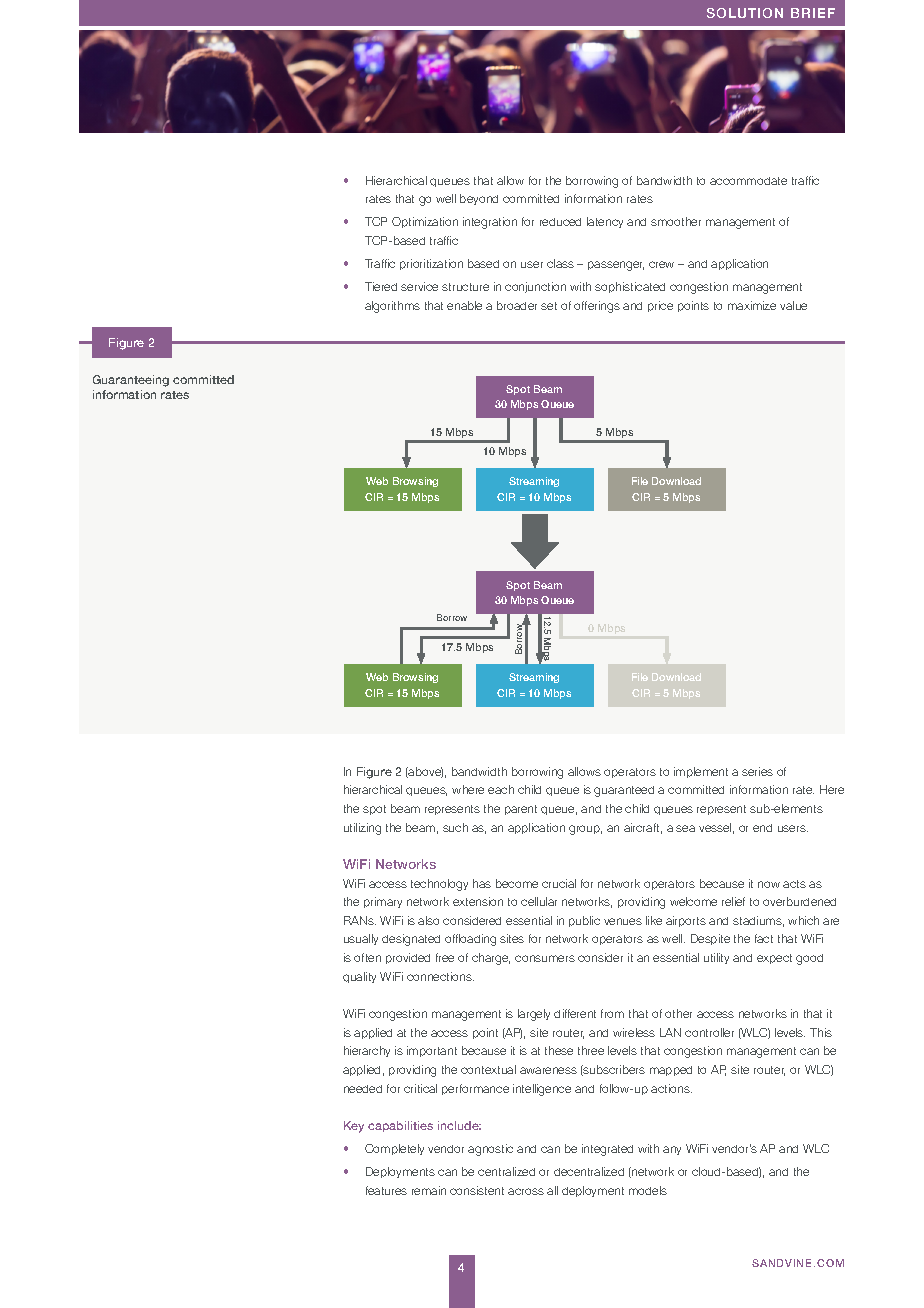  I want to click on SOLUTION, so click(745, 13).
